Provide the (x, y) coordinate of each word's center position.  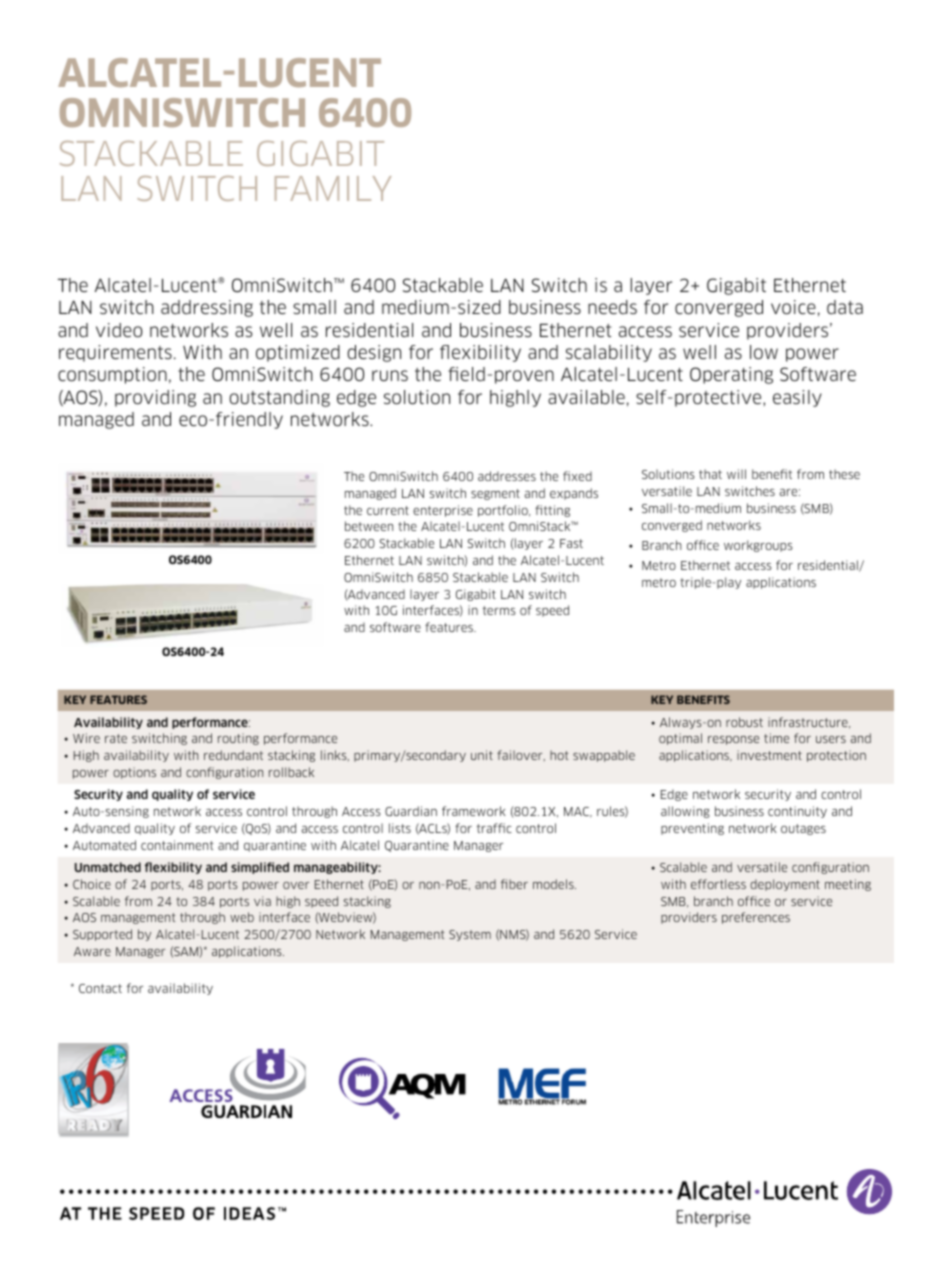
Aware (92, 951)
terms (499, 610)
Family (333, 188)
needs (612, 307)
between (369, 526)
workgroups (758, 546)
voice (793, 307)
